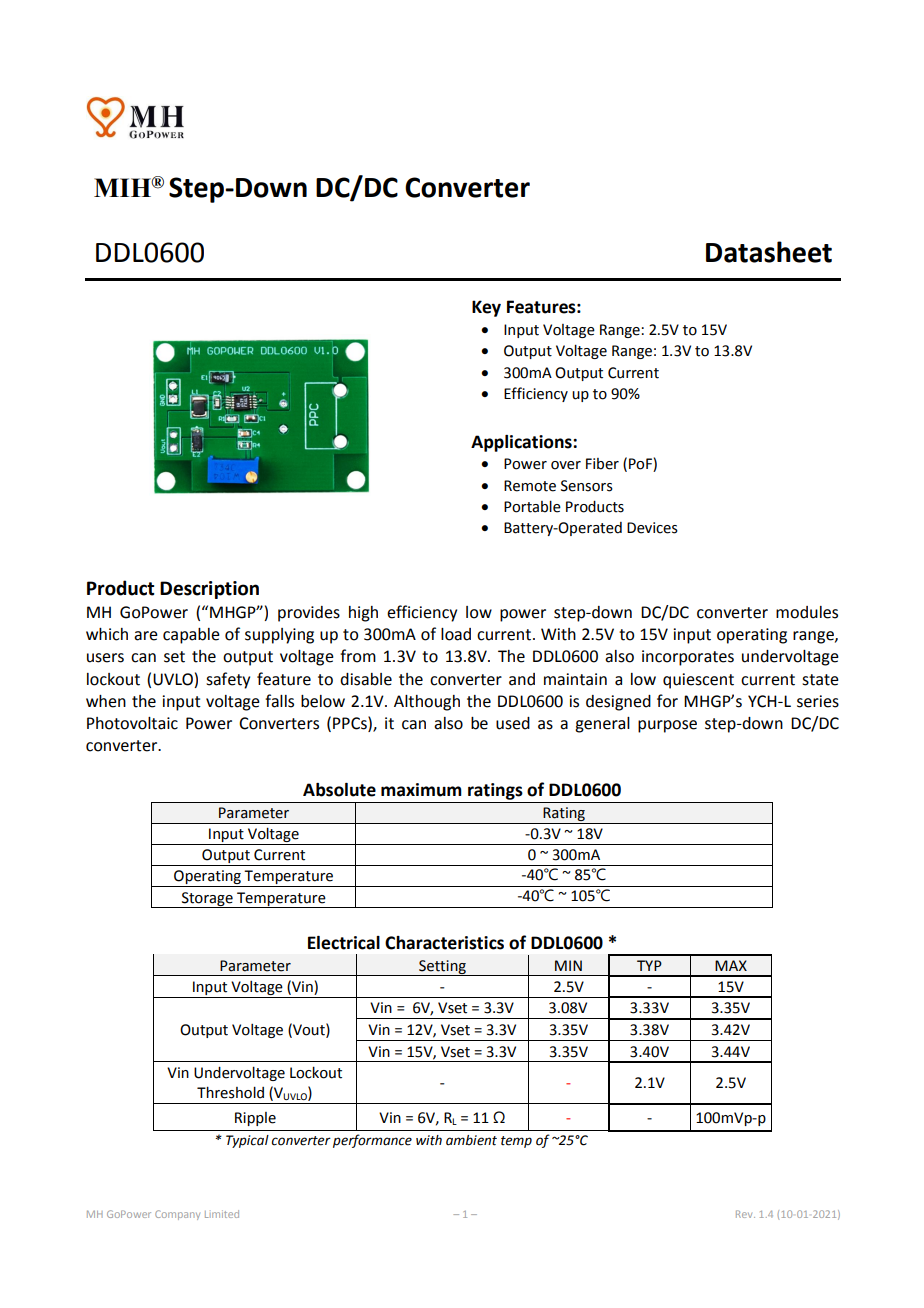 The width and height of the image is (924, 1308). Describe the element at coordinates (769, 252) in the image. I see `Datasheet` at that location.
